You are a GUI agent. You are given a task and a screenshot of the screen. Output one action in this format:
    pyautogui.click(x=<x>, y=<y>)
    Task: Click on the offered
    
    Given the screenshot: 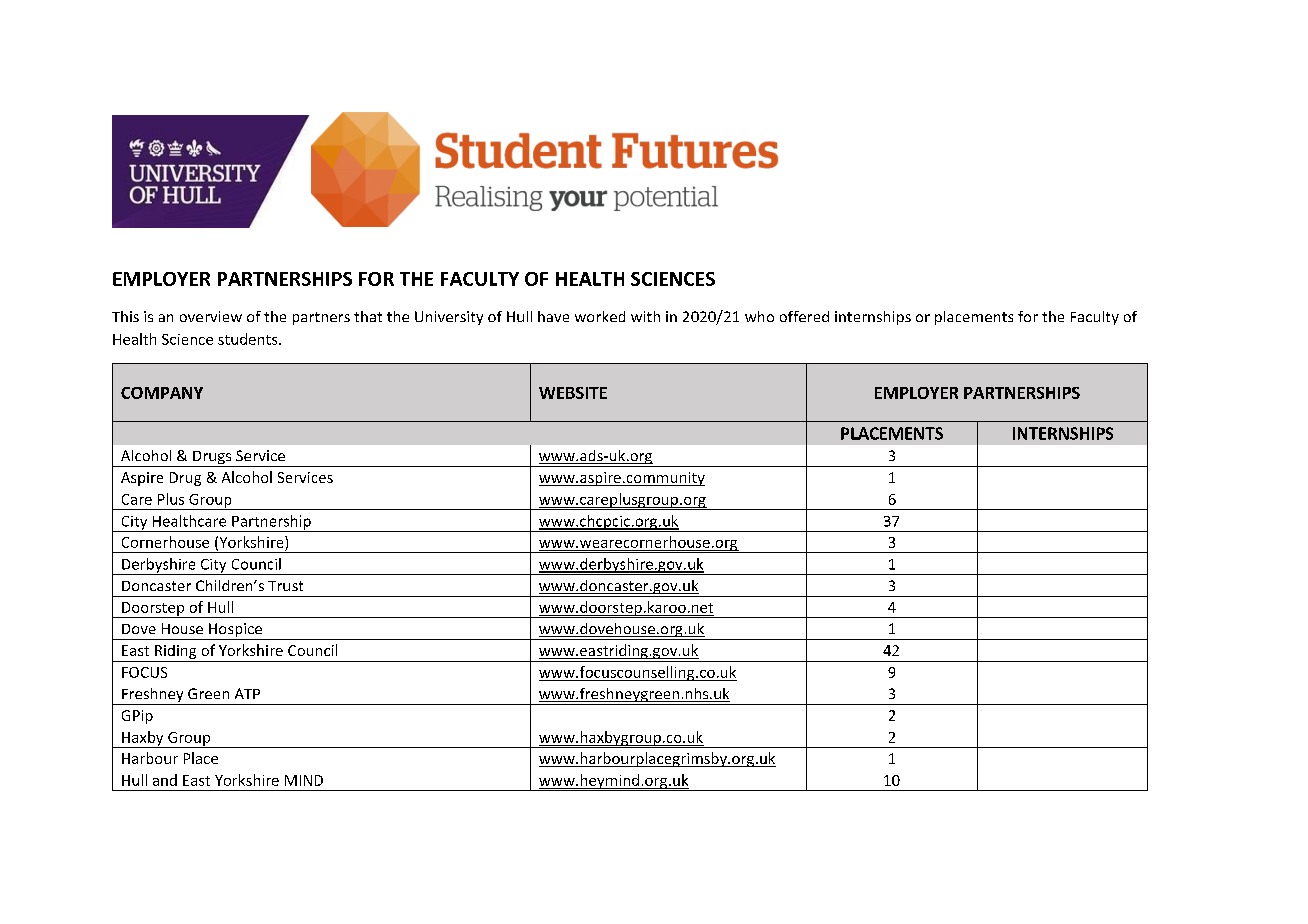 What is the action you would take?
    pyautogui.click(x=804, y=316)
